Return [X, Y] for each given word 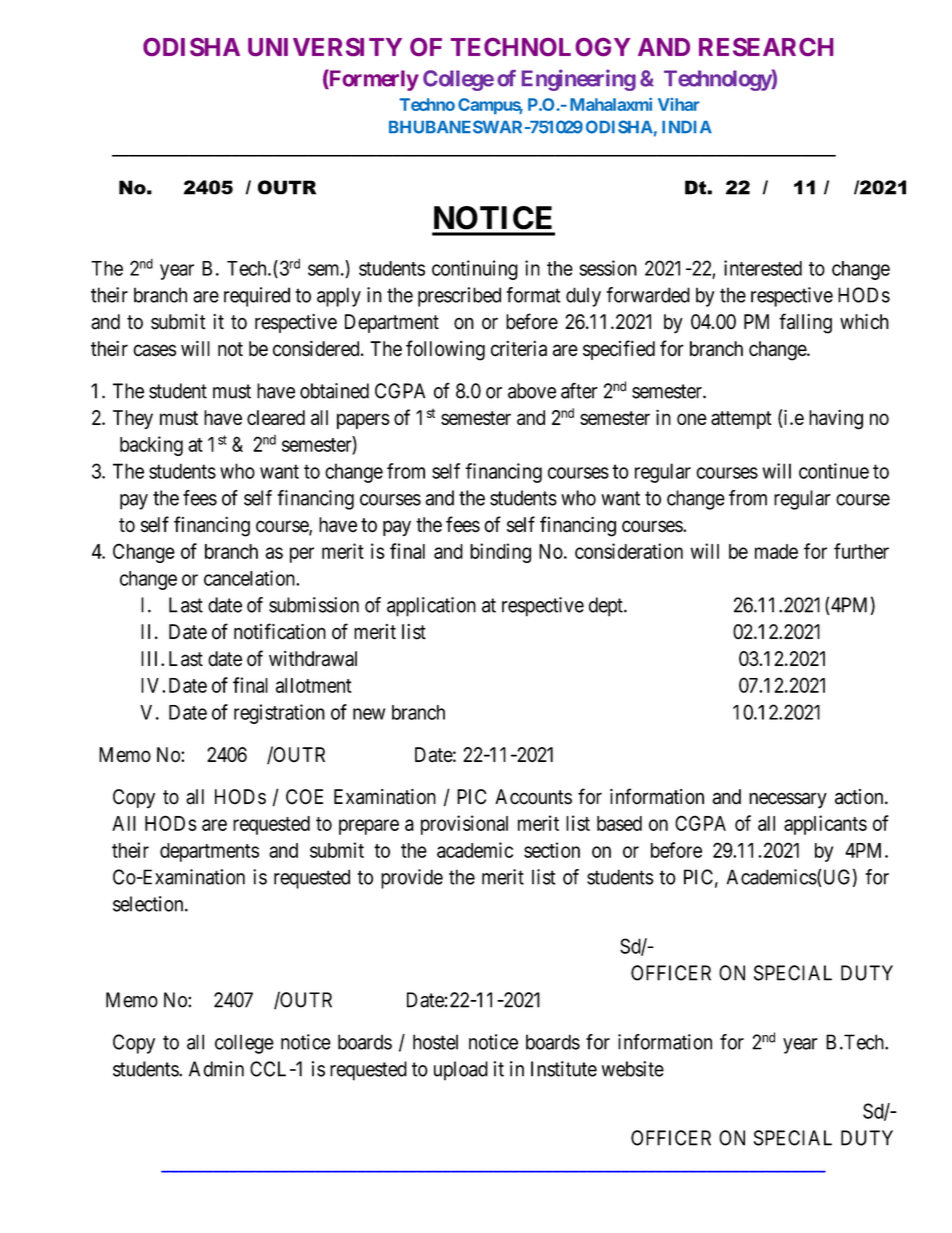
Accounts [533, 797]
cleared [276, 417]
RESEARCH [766, 47]
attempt [741, 420]
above [532, 391]
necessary [788, 800]
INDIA [687, 127]
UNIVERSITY [325, 47]
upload [461, 1071]
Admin [216, 1069]
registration [279, 714]
